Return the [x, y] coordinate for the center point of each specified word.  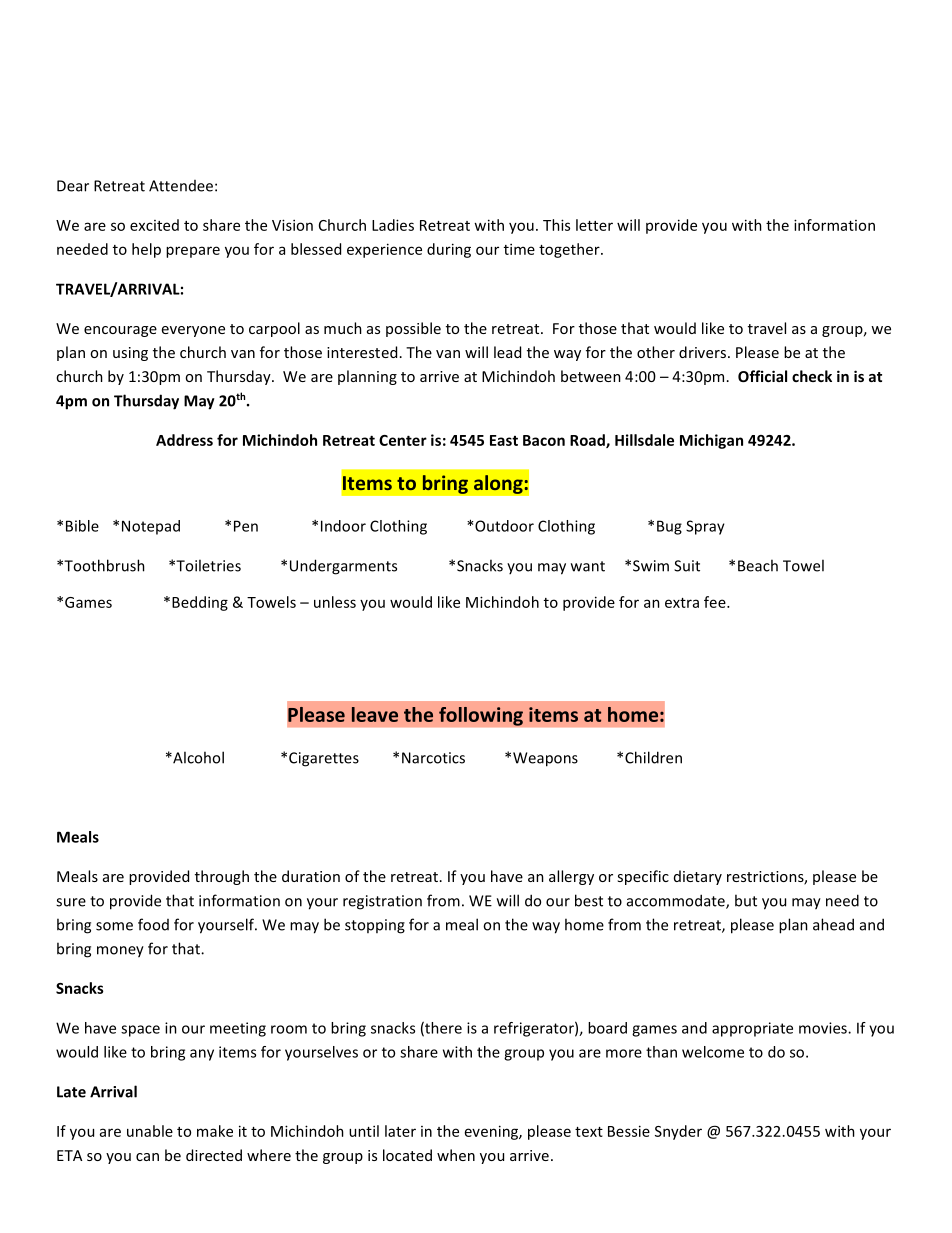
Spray [705, 527]
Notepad [151, 527]
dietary [698, 877]
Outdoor [504, 526]
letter [594, 225]
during [449, 250]
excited [154, 225]
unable [150, 1131]
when [456, 1155]
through [222, 877]
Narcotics [433, 758]
